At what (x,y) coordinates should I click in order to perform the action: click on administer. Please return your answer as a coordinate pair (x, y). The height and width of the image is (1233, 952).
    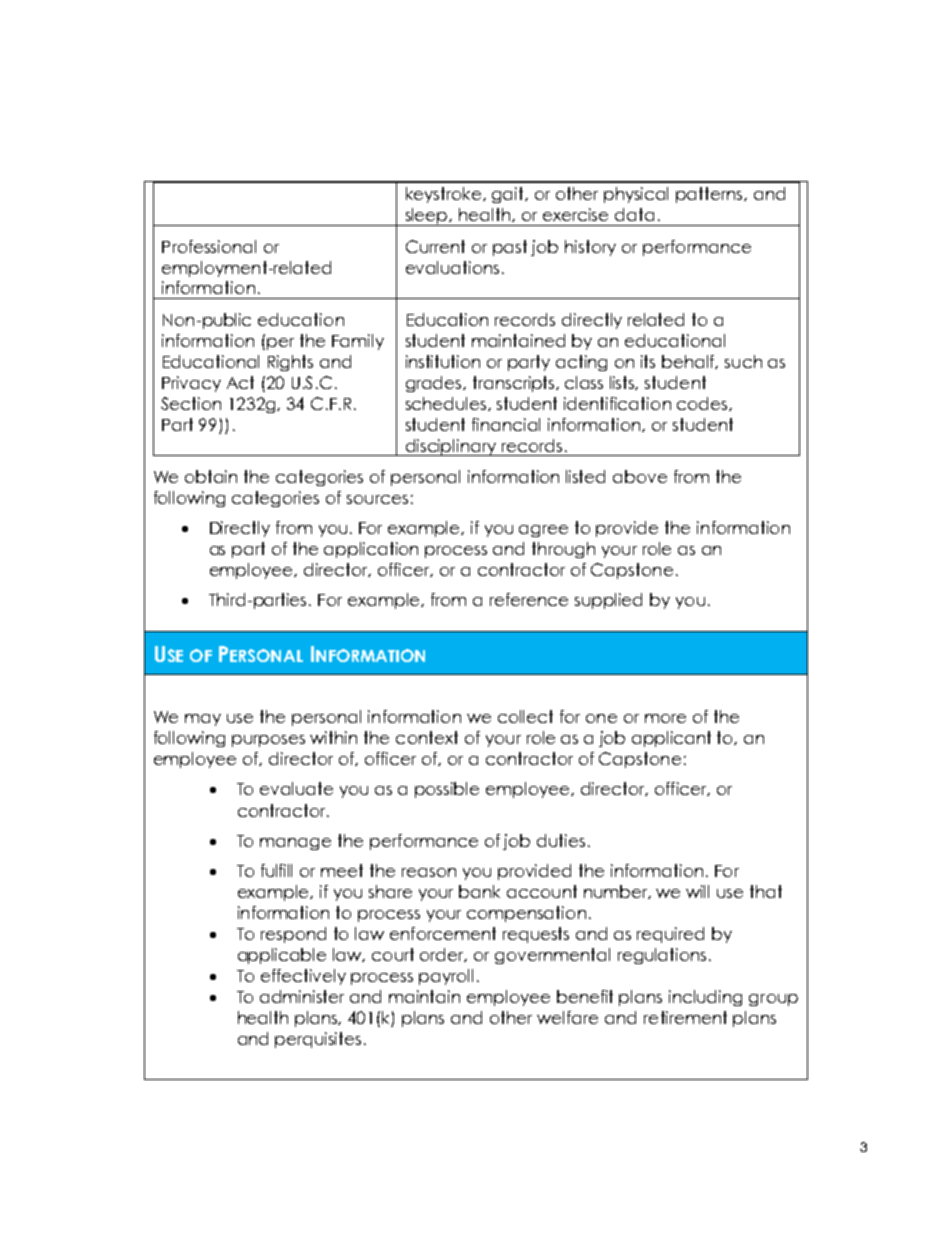
    Looking at the image, I should click on (302, 996).
